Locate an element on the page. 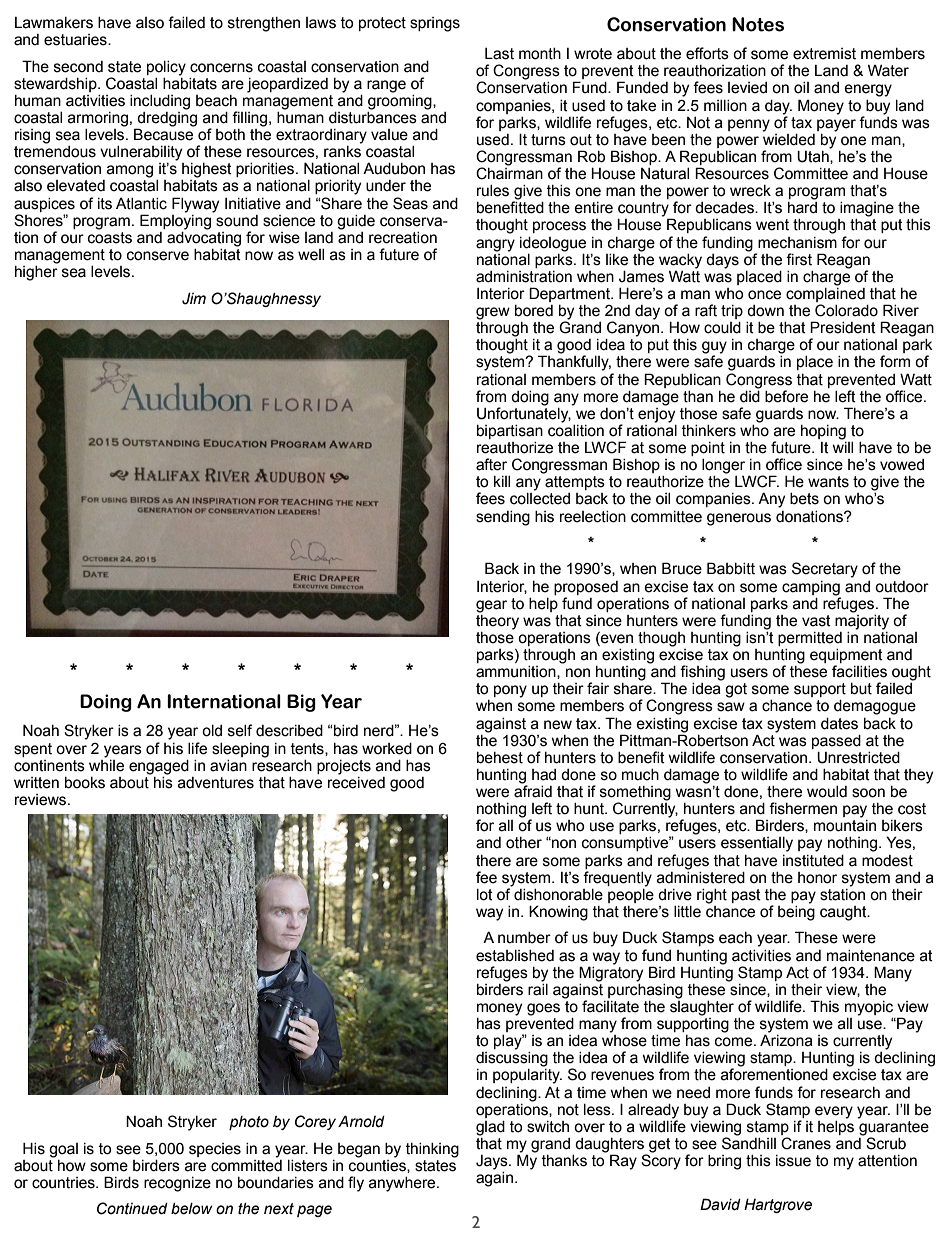 The width and height of the page is (952, 1233). Jim is located at coordinates (194, 298).
